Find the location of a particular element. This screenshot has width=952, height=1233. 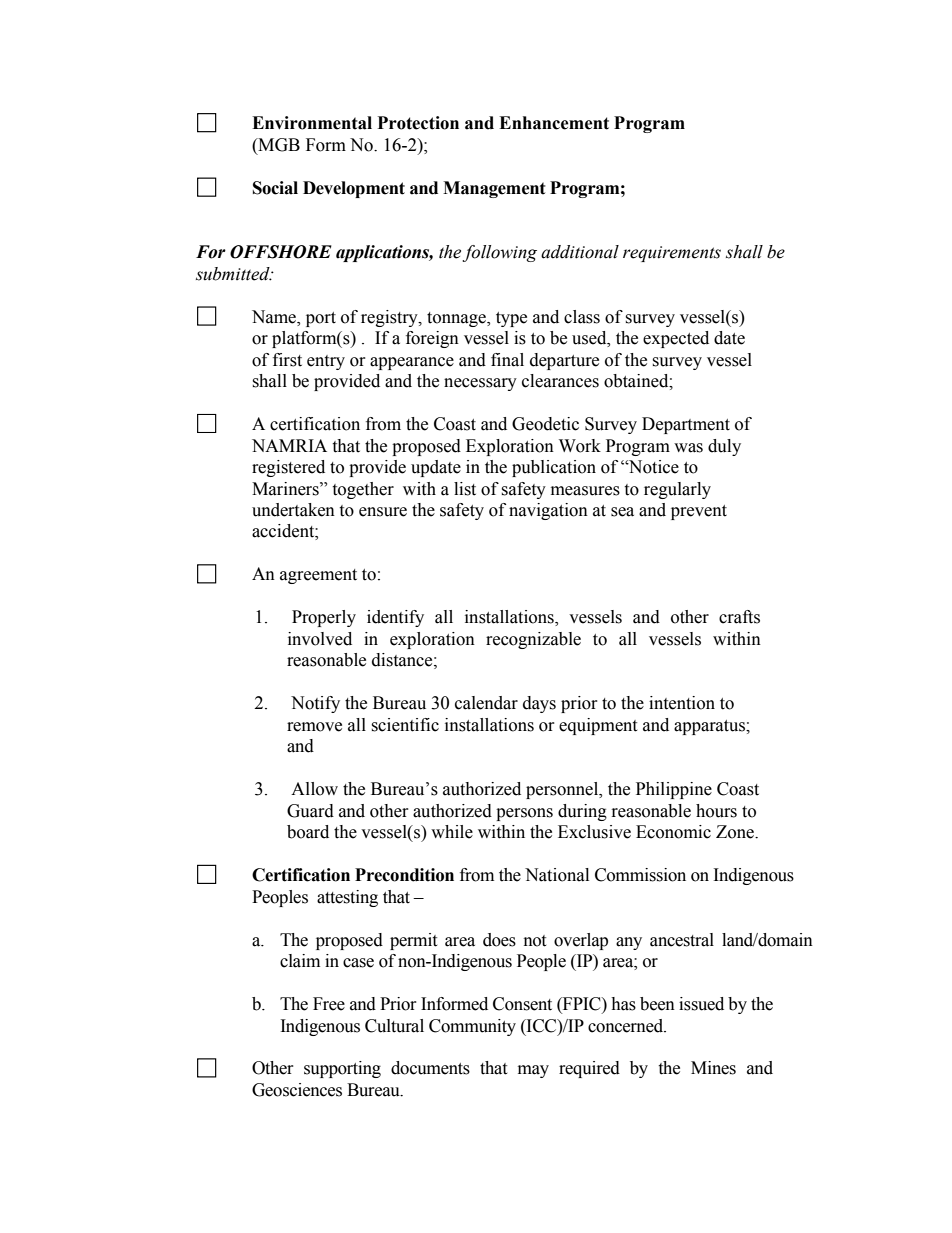

list is located at coordinates (465, 489).
